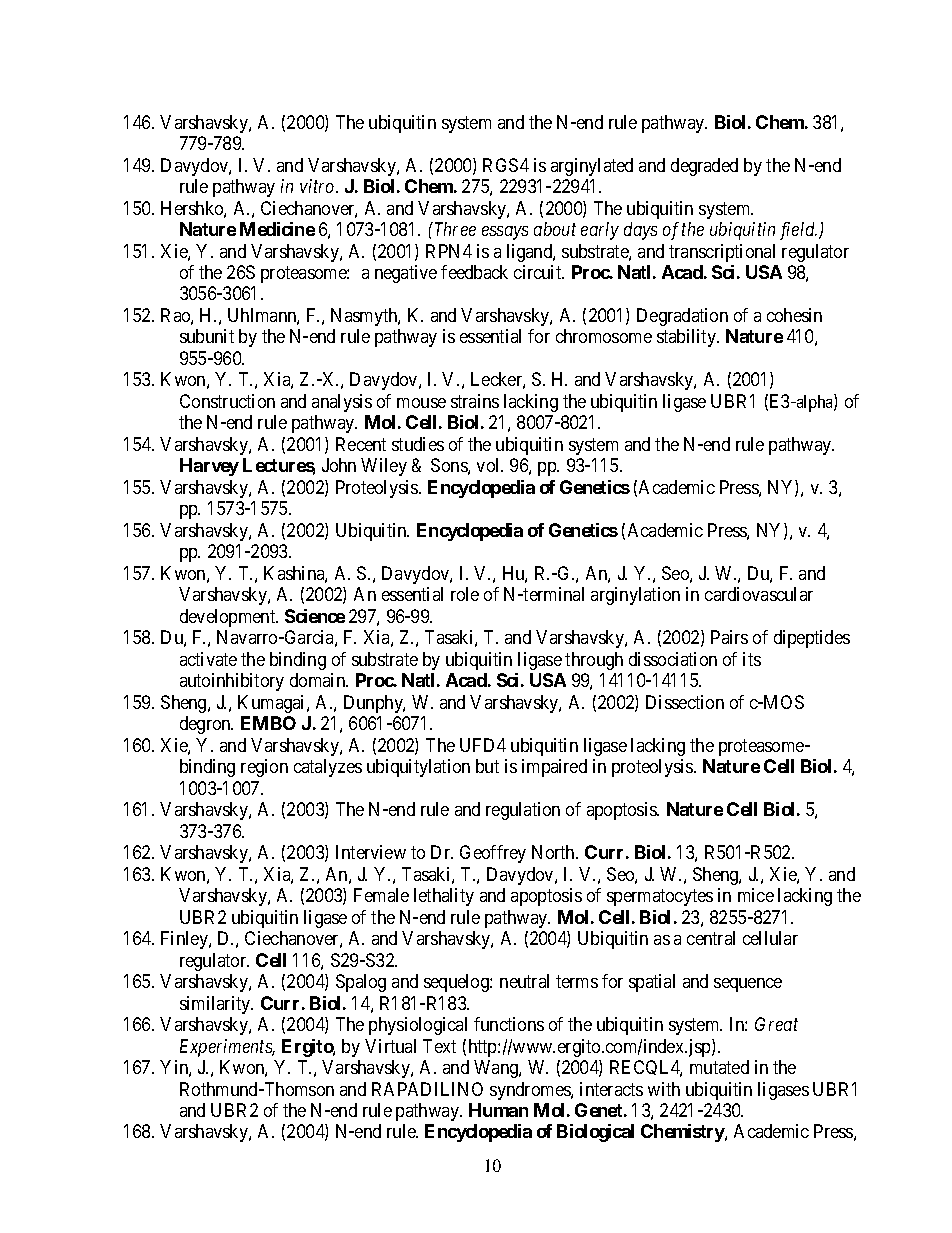  What do you see at coordinates (505, 233) in the page?
I see `essays` at bounding box center [505, 233].
